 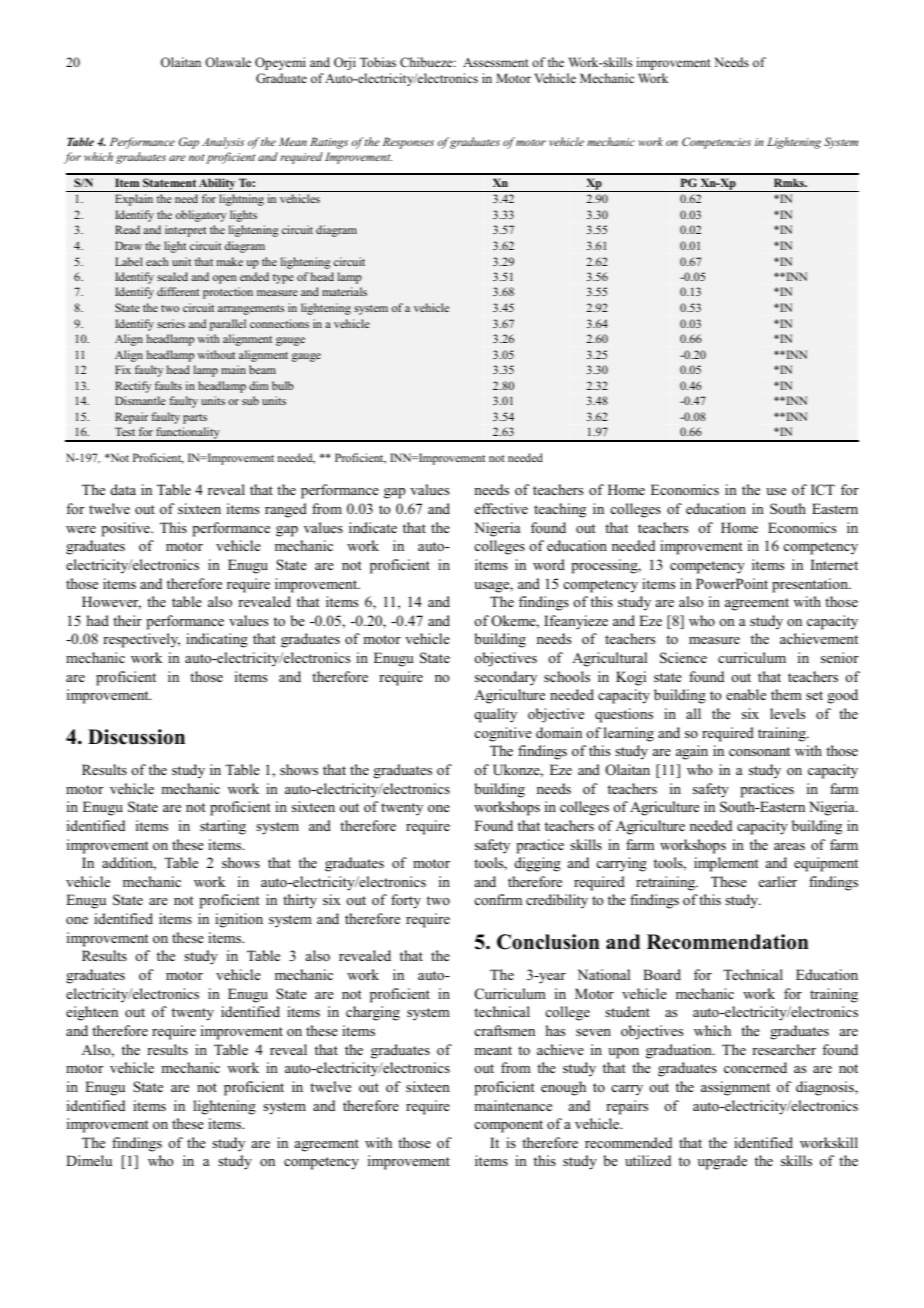 I want to click on series, so click(x=171, y=323).
